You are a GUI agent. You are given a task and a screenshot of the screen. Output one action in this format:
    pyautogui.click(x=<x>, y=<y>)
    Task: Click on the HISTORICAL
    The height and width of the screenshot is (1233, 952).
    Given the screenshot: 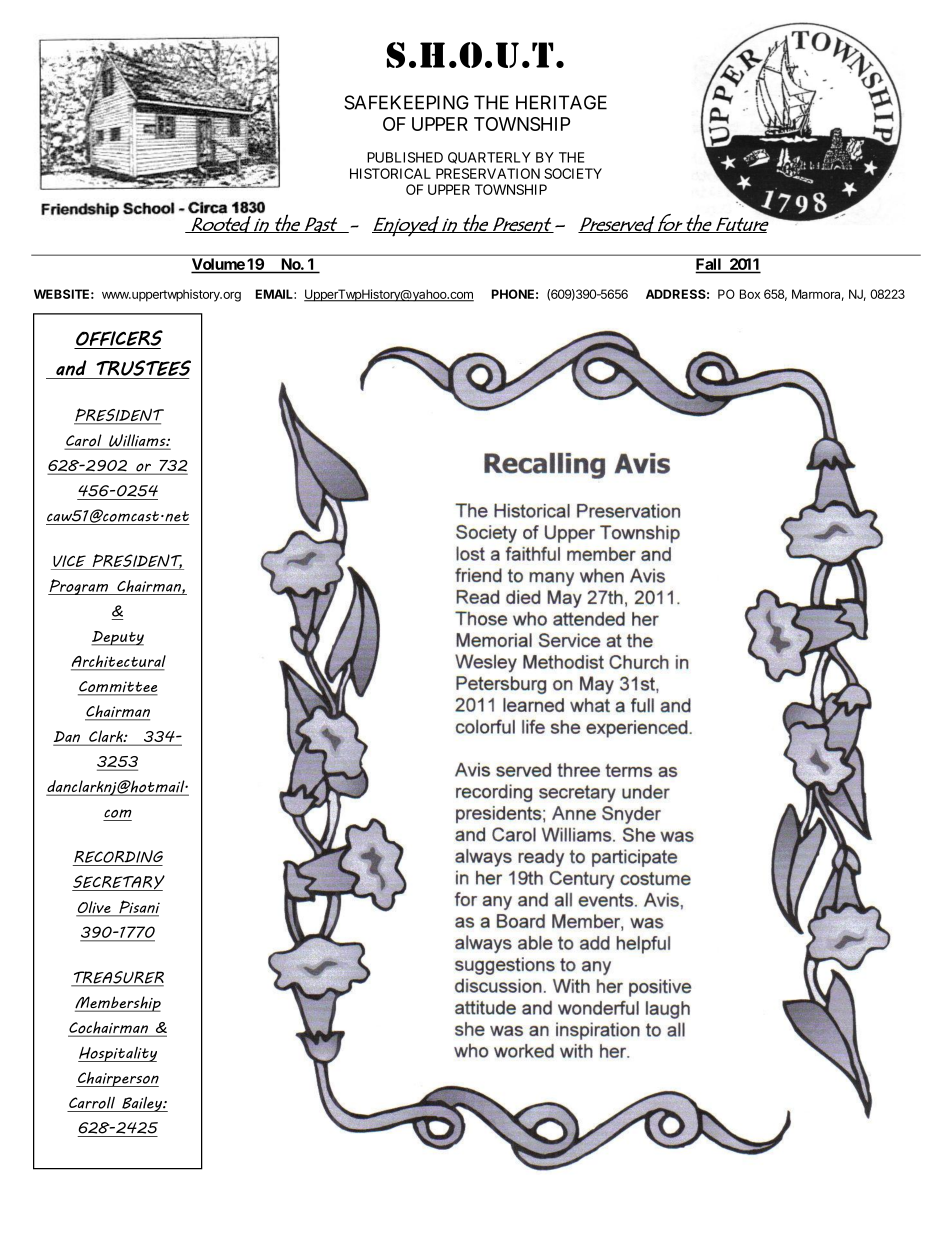 What is the action you would take?
    pyautogui.click(x=390, y=173)
